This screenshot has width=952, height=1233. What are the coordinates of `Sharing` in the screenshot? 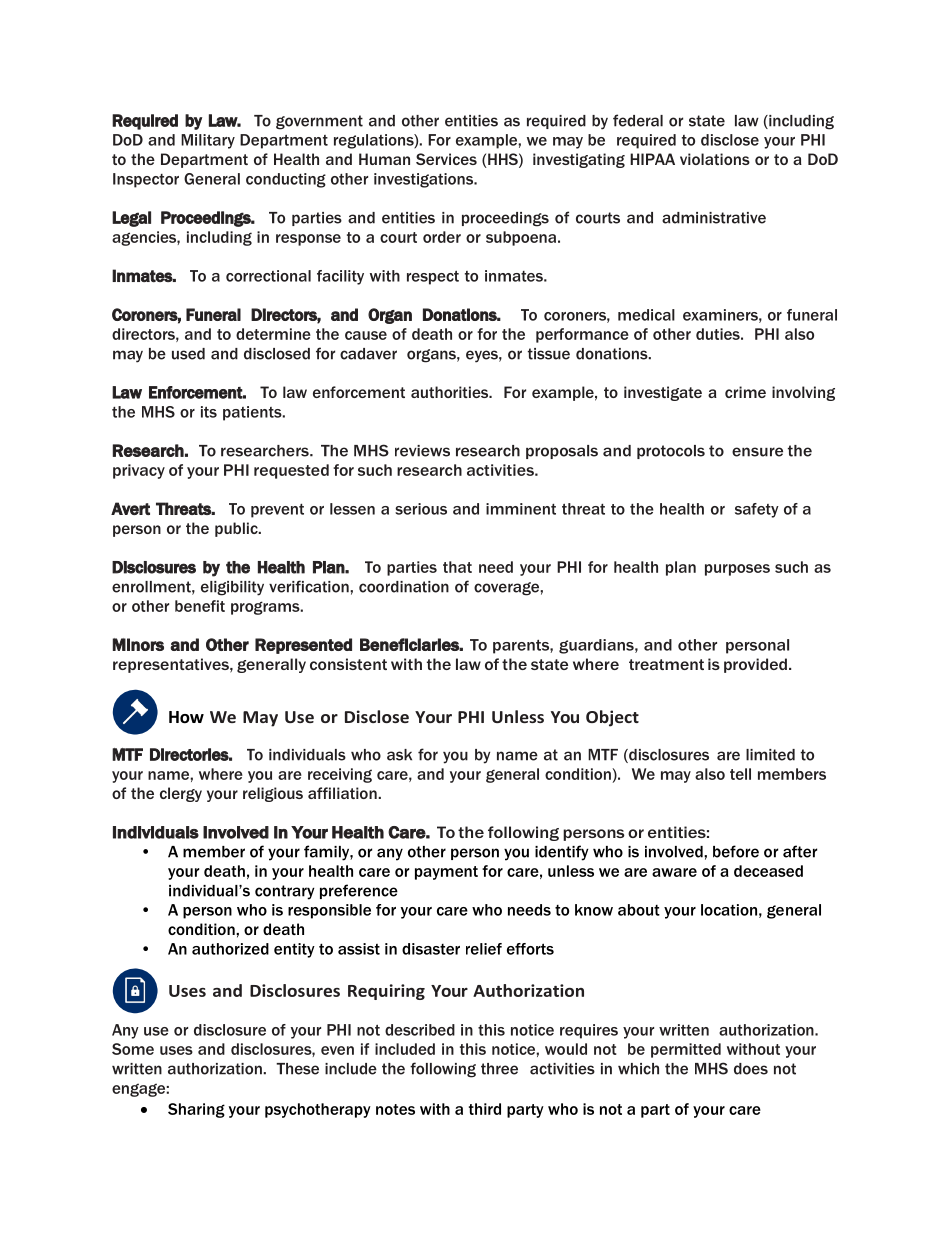 It's located at (196, 1110).
